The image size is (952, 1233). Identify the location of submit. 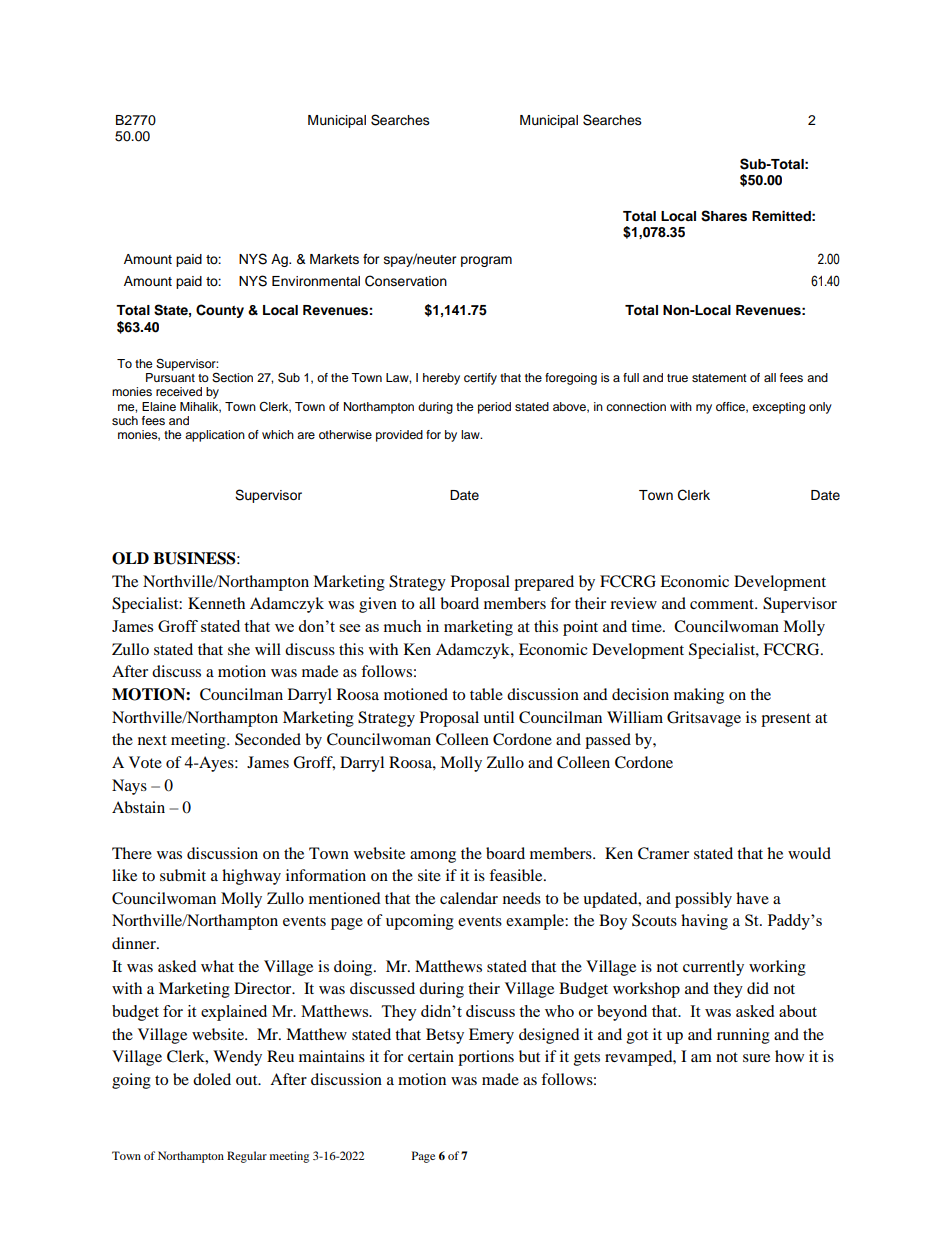
(183, 875).
